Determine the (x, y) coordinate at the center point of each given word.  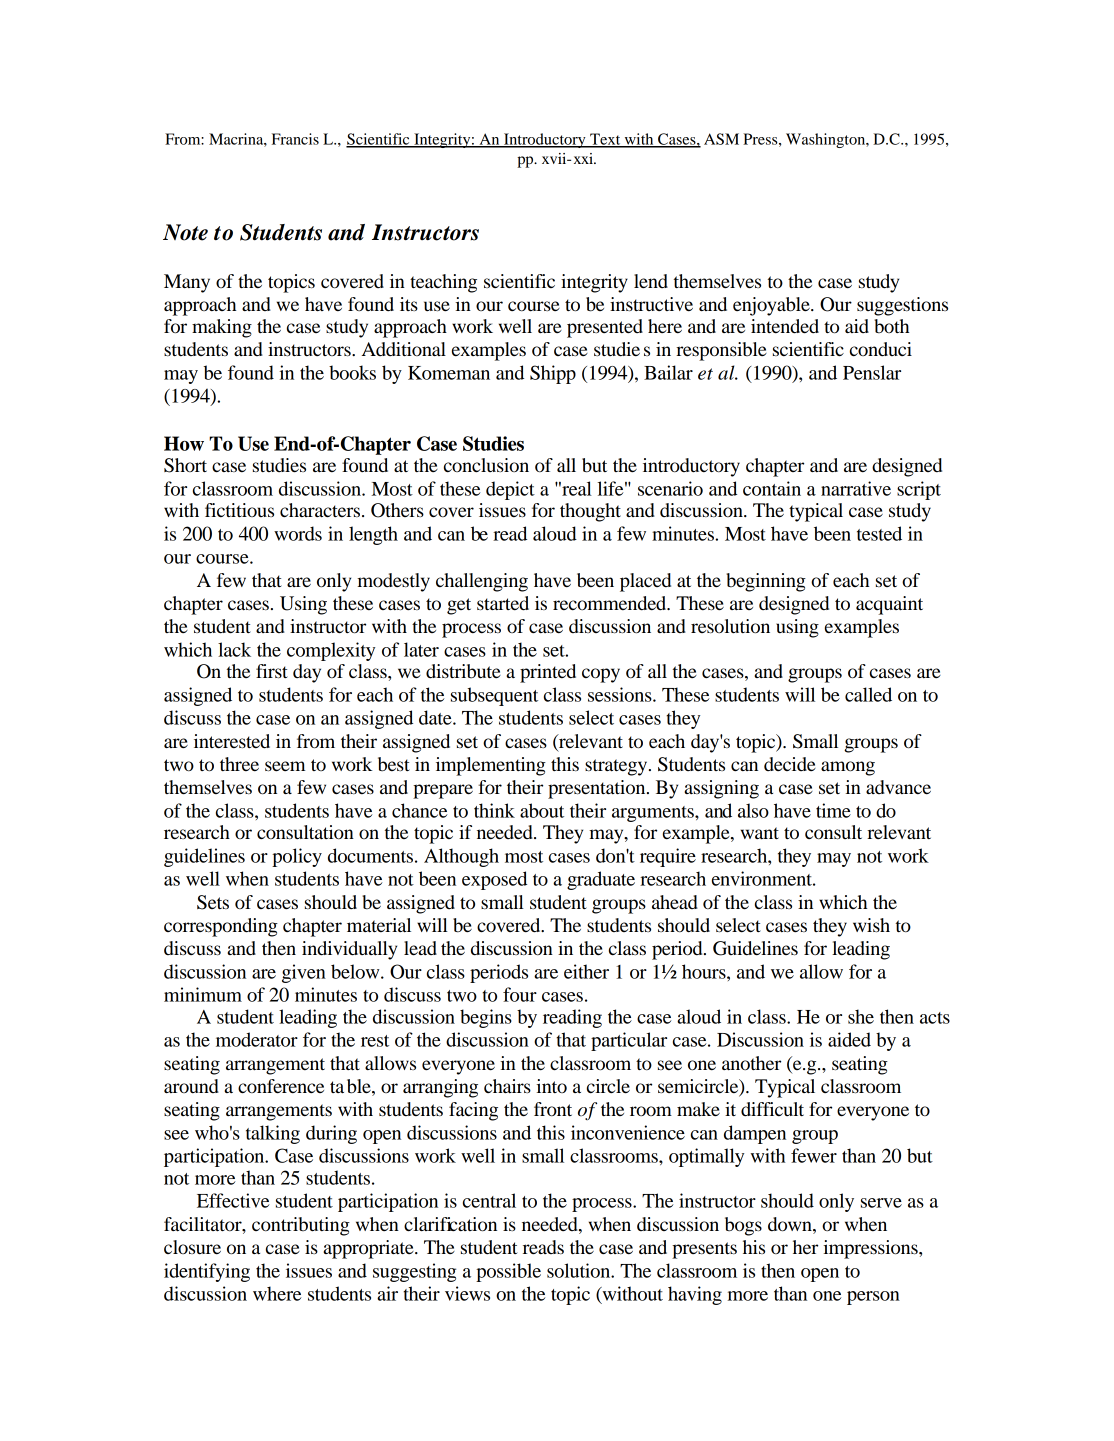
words (298, 533)
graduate (601, 880)
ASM (721, 139)
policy (297, 857)
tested (879, 533)
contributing (301, 1226)
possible (508, 1272)
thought (590, 512)
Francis (295, 139)
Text (605, 140)
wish (871, 925)
